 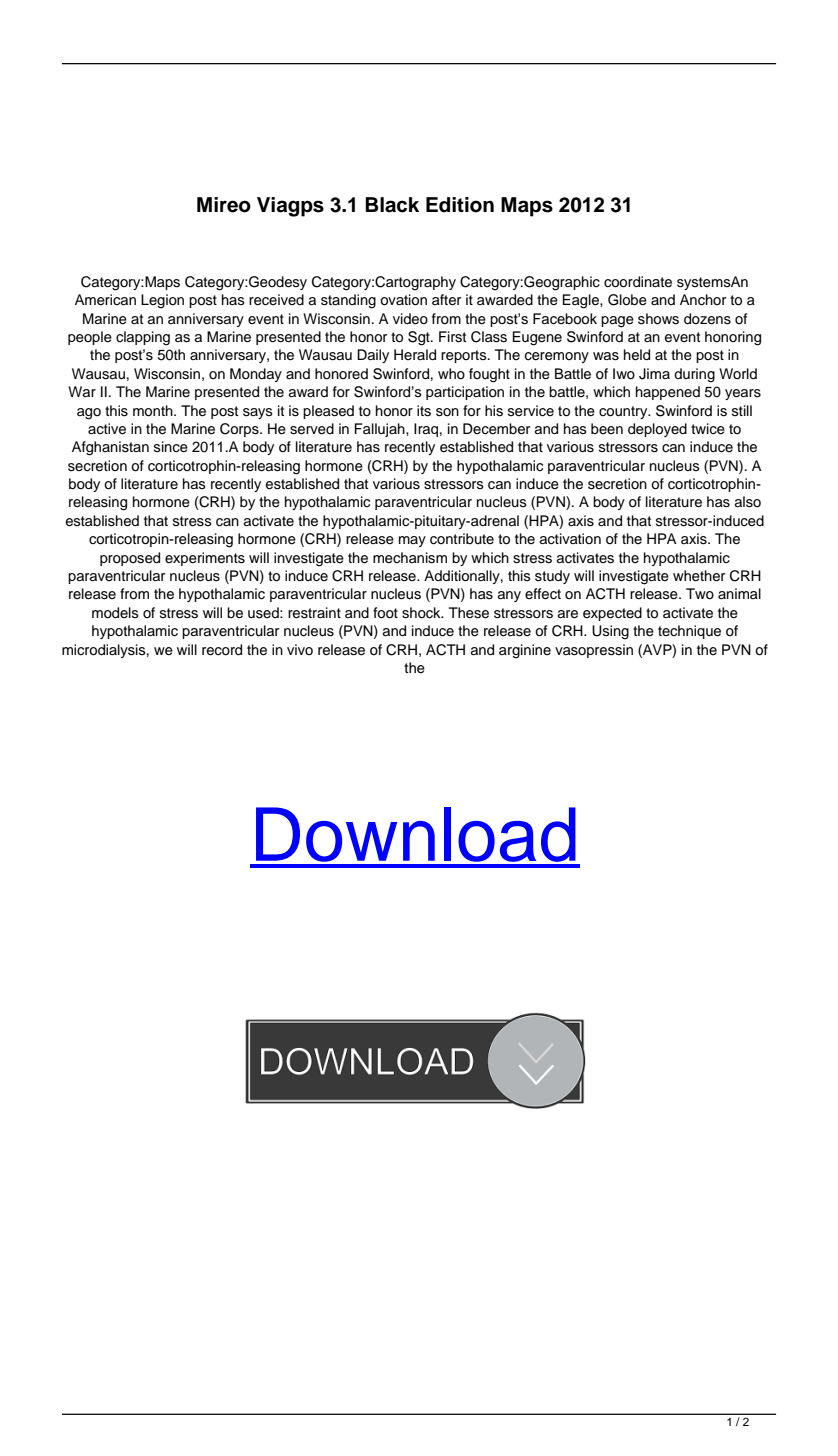 What do you see at coordinates (460, 205) in the document?
I see `Edition` at bounding box center [460, 205].
